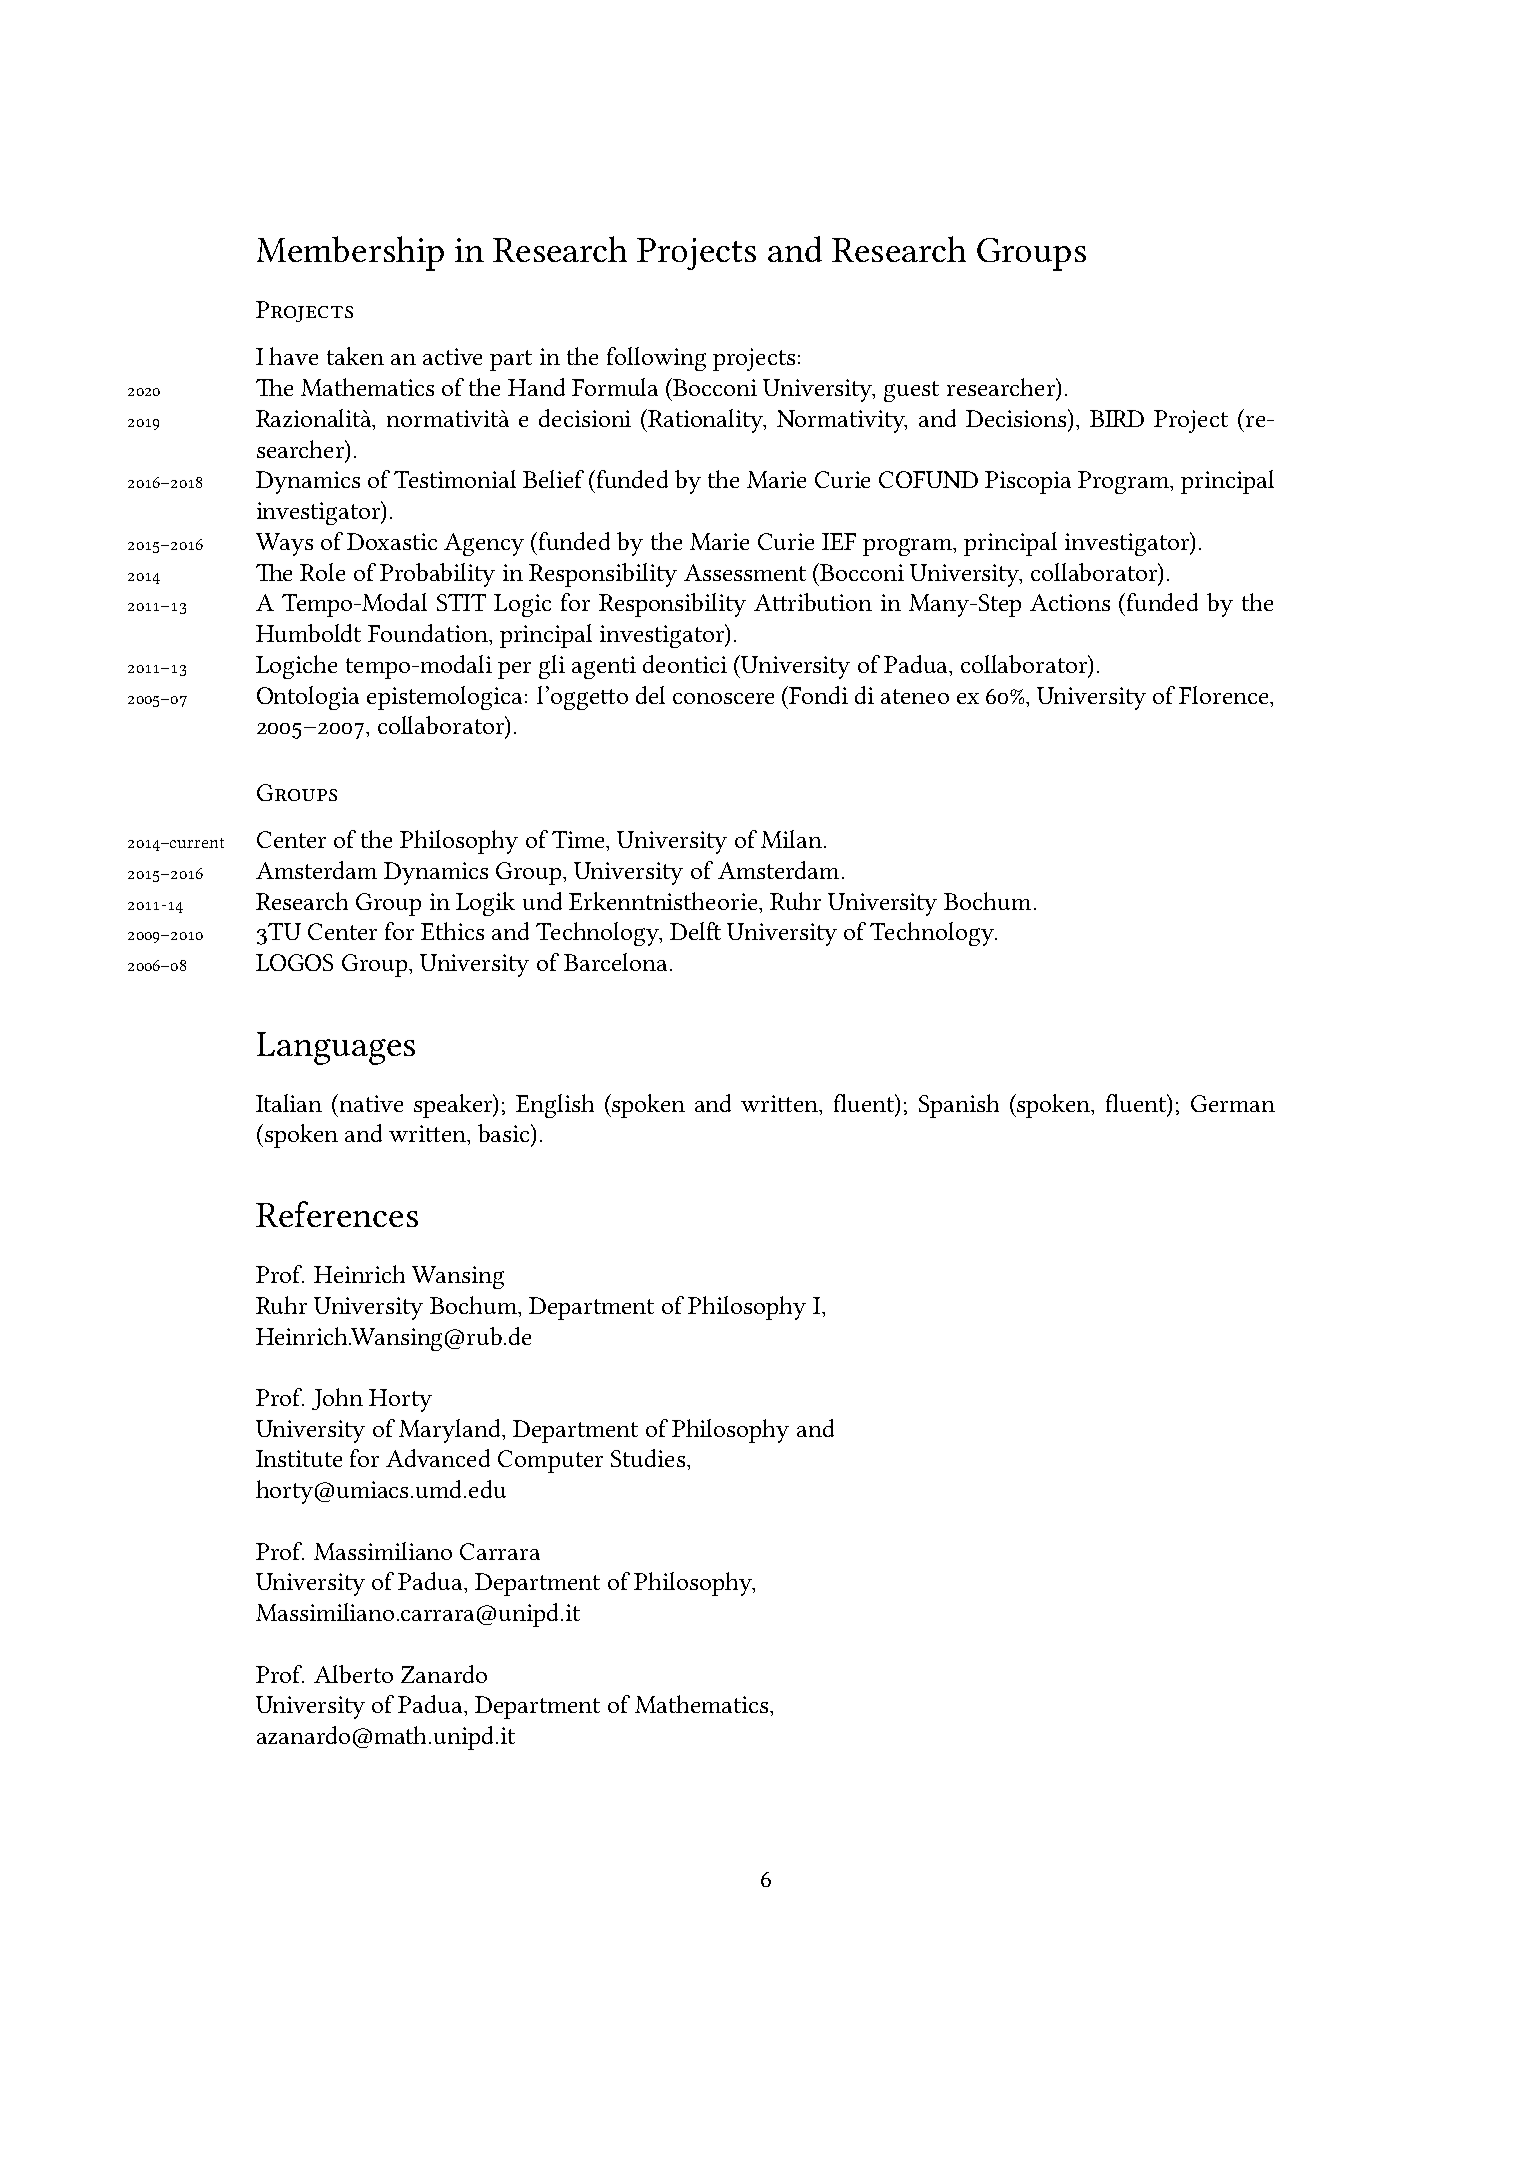 The width and height of the screenshot is (1531, 2165). What do you see at coordinates (437, 575) in the screenshot?
I see `Probability` at bounding box center [437, 575].
